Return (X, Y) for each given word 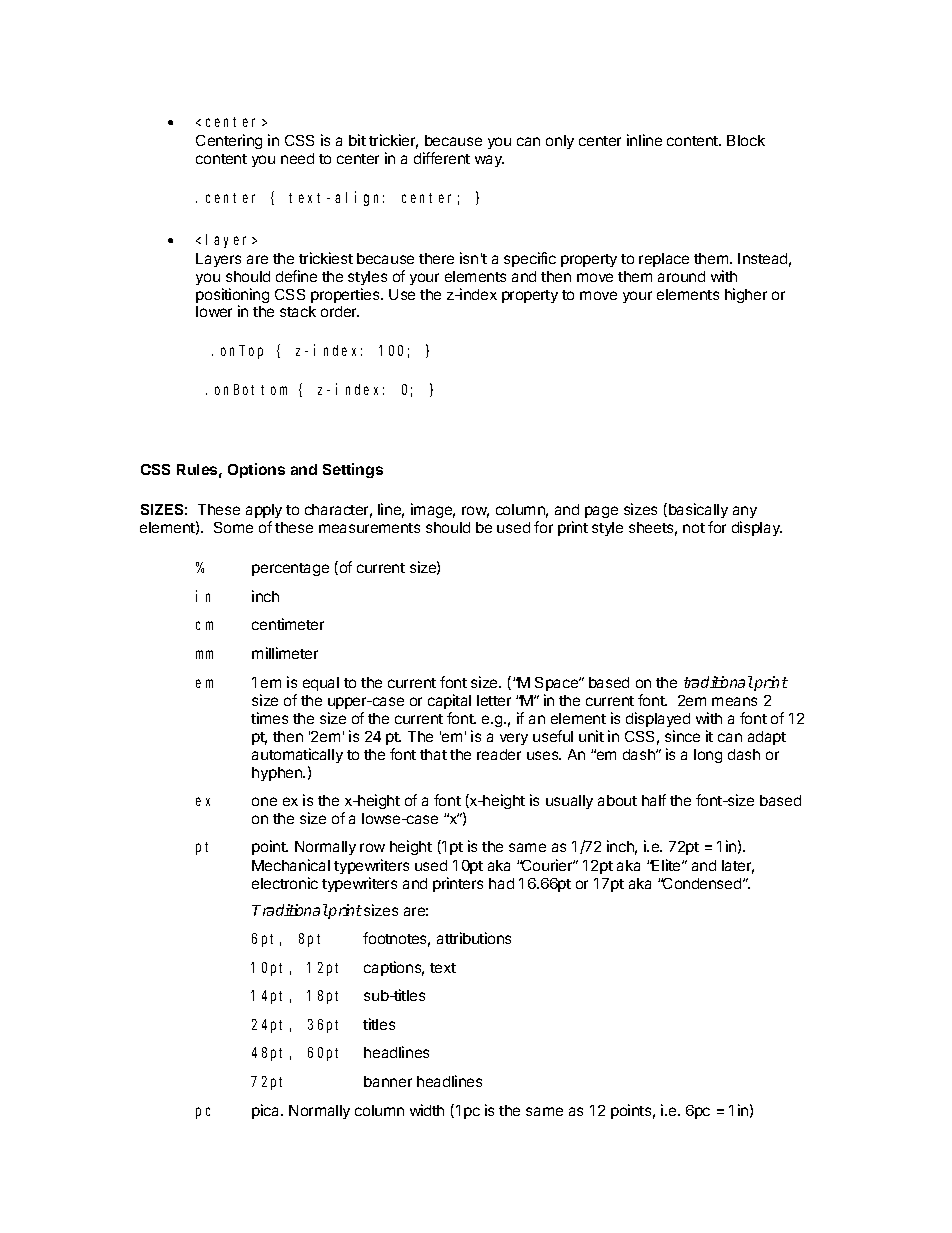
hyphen (278, 774)
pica (267, 1111)
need (297, 158)
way (489, 161)
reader (499, 754)
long (708, 756)
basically (698, 510)
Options (256, 470)
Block (746, 140)
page (601, 512)
